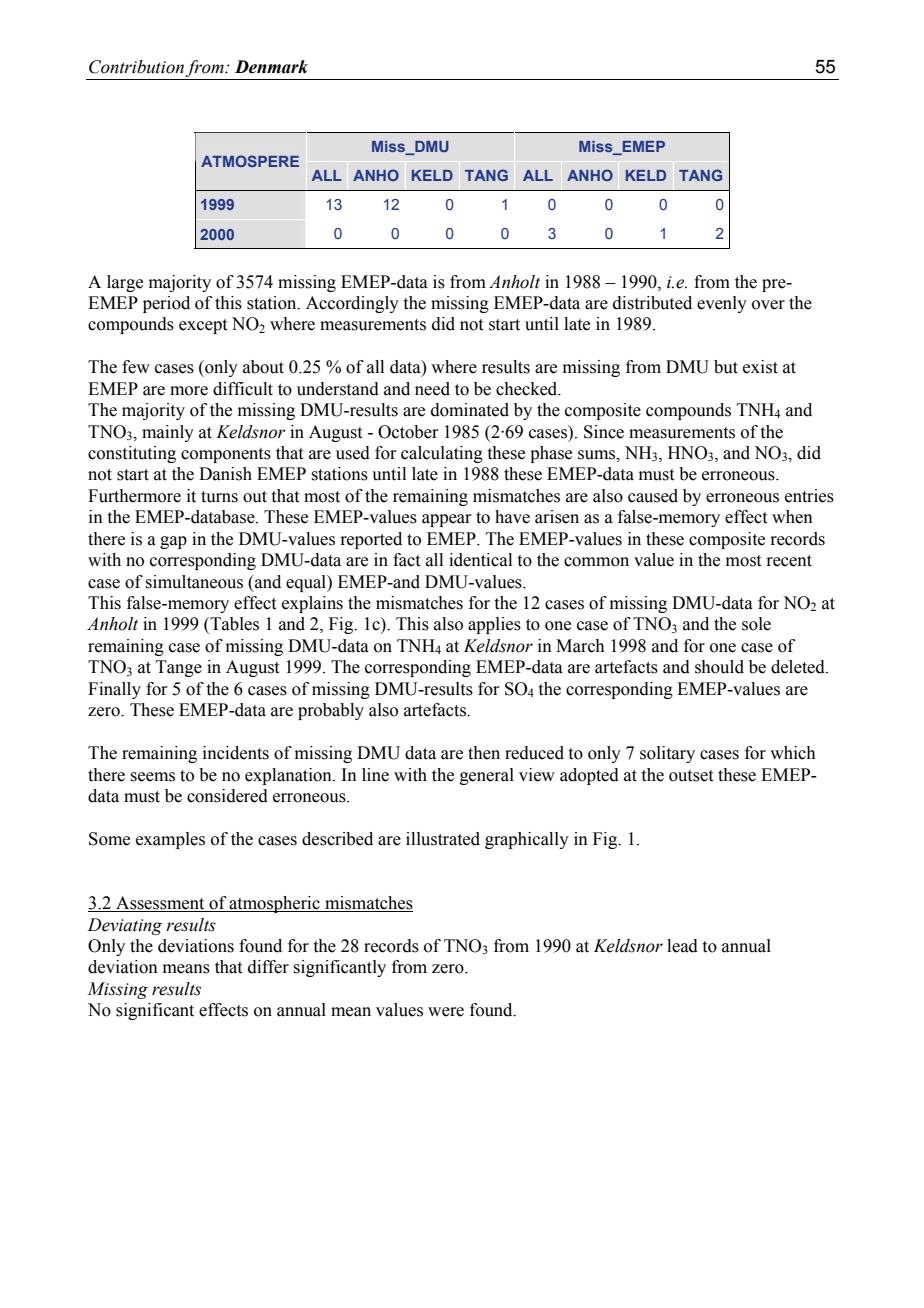  What do you see at coordinates (446, 1012) in the page?
I see `were` at bounding box center [446, 1012].
